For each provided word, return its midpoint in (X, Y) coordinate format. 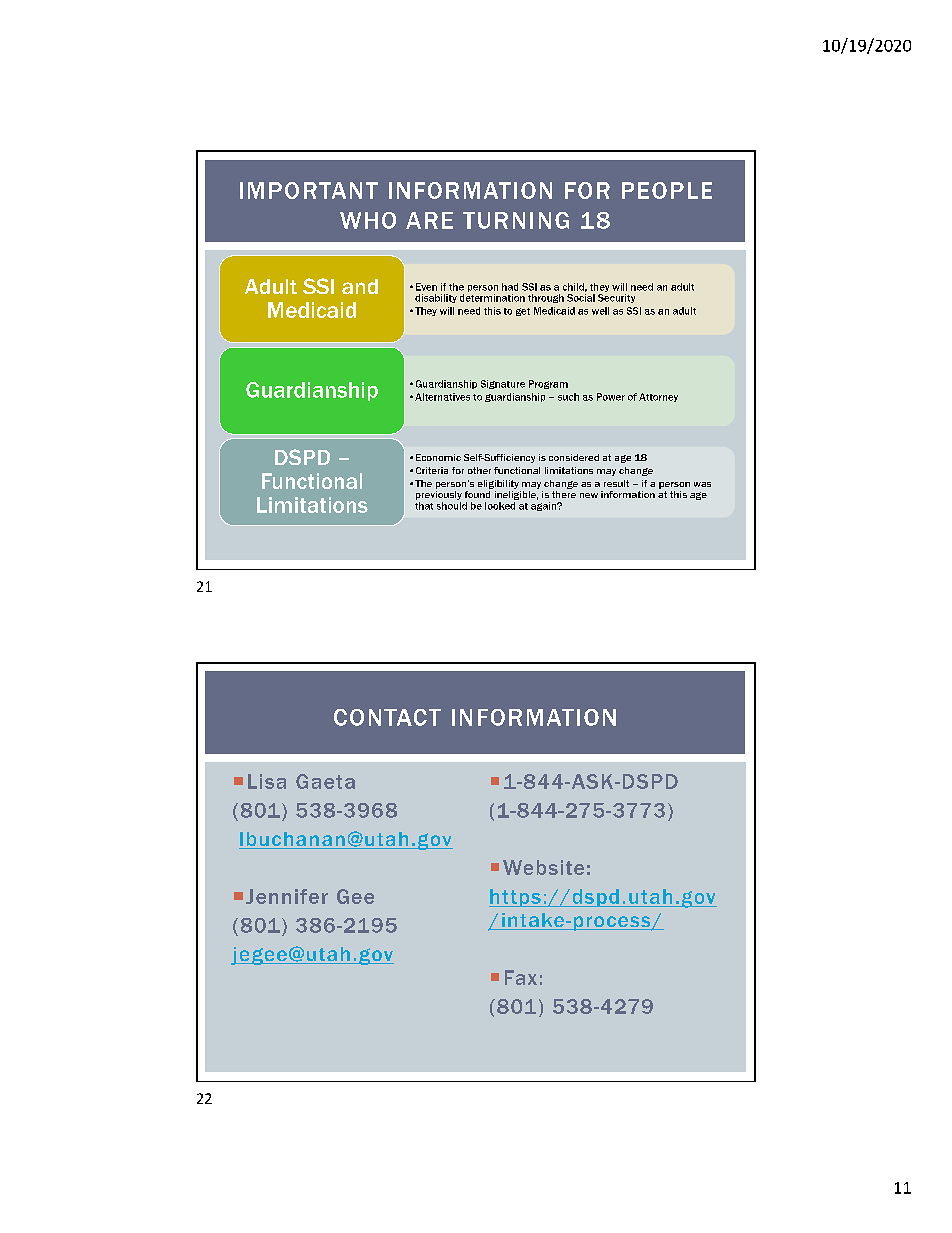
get (523, 312)
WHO (368, 220)
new (589, 495)
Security (616, 298)
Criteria (432, 470)
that (424, 506)
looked (500, 506)
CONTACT (387, 717)
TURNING (516, 220)
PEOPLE (667, 190)
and (360, 286)
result (616, 483)
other (479, 470)
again (545, 506)
